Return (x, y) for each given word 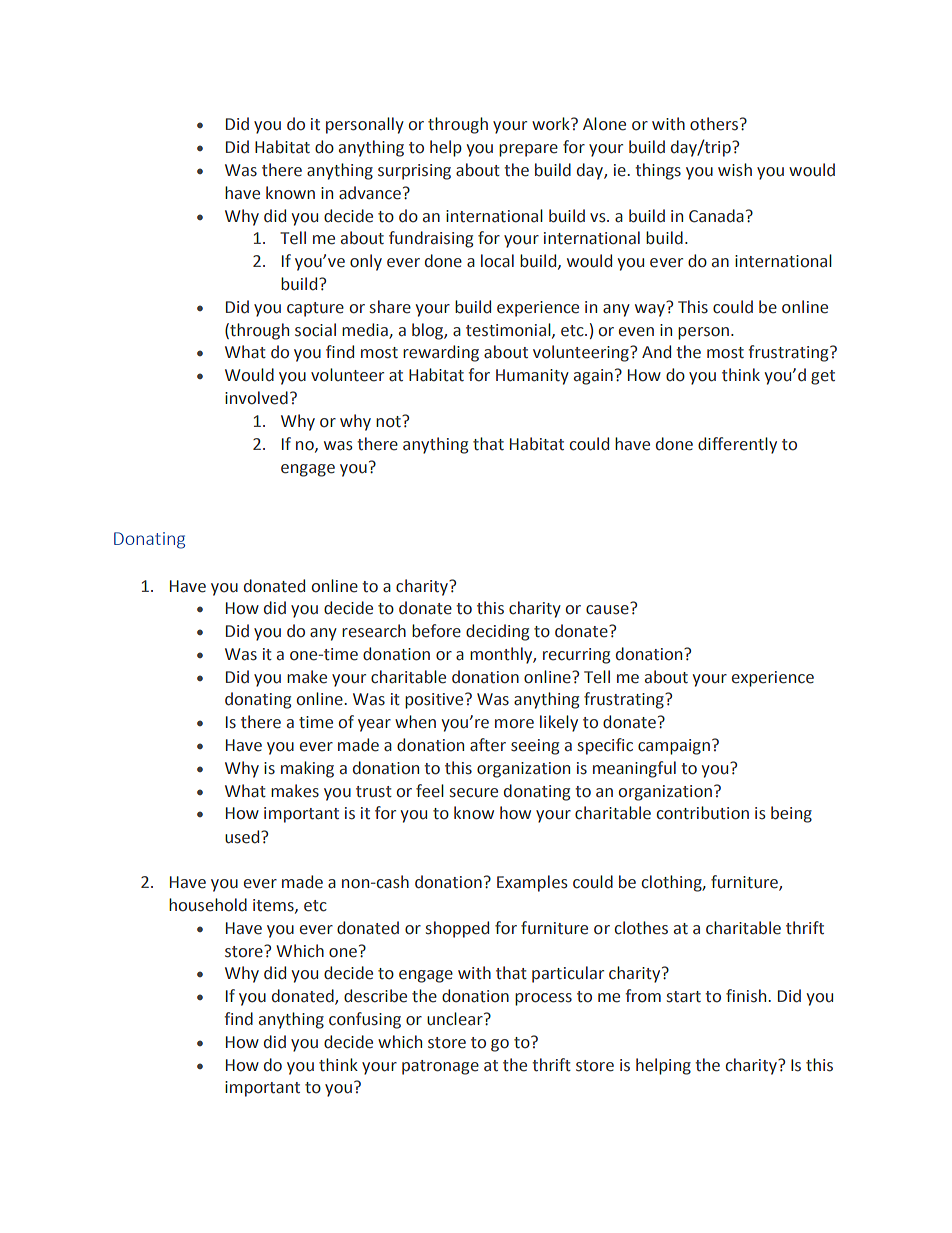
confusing (365, 1020)
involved (256, 398)
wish (735, 170)
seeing (535, 747)
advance (370, 193)
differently (737, 445)
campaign (674, 747)
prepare (528, 150)
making (307, 769)
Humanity (532, 377)
